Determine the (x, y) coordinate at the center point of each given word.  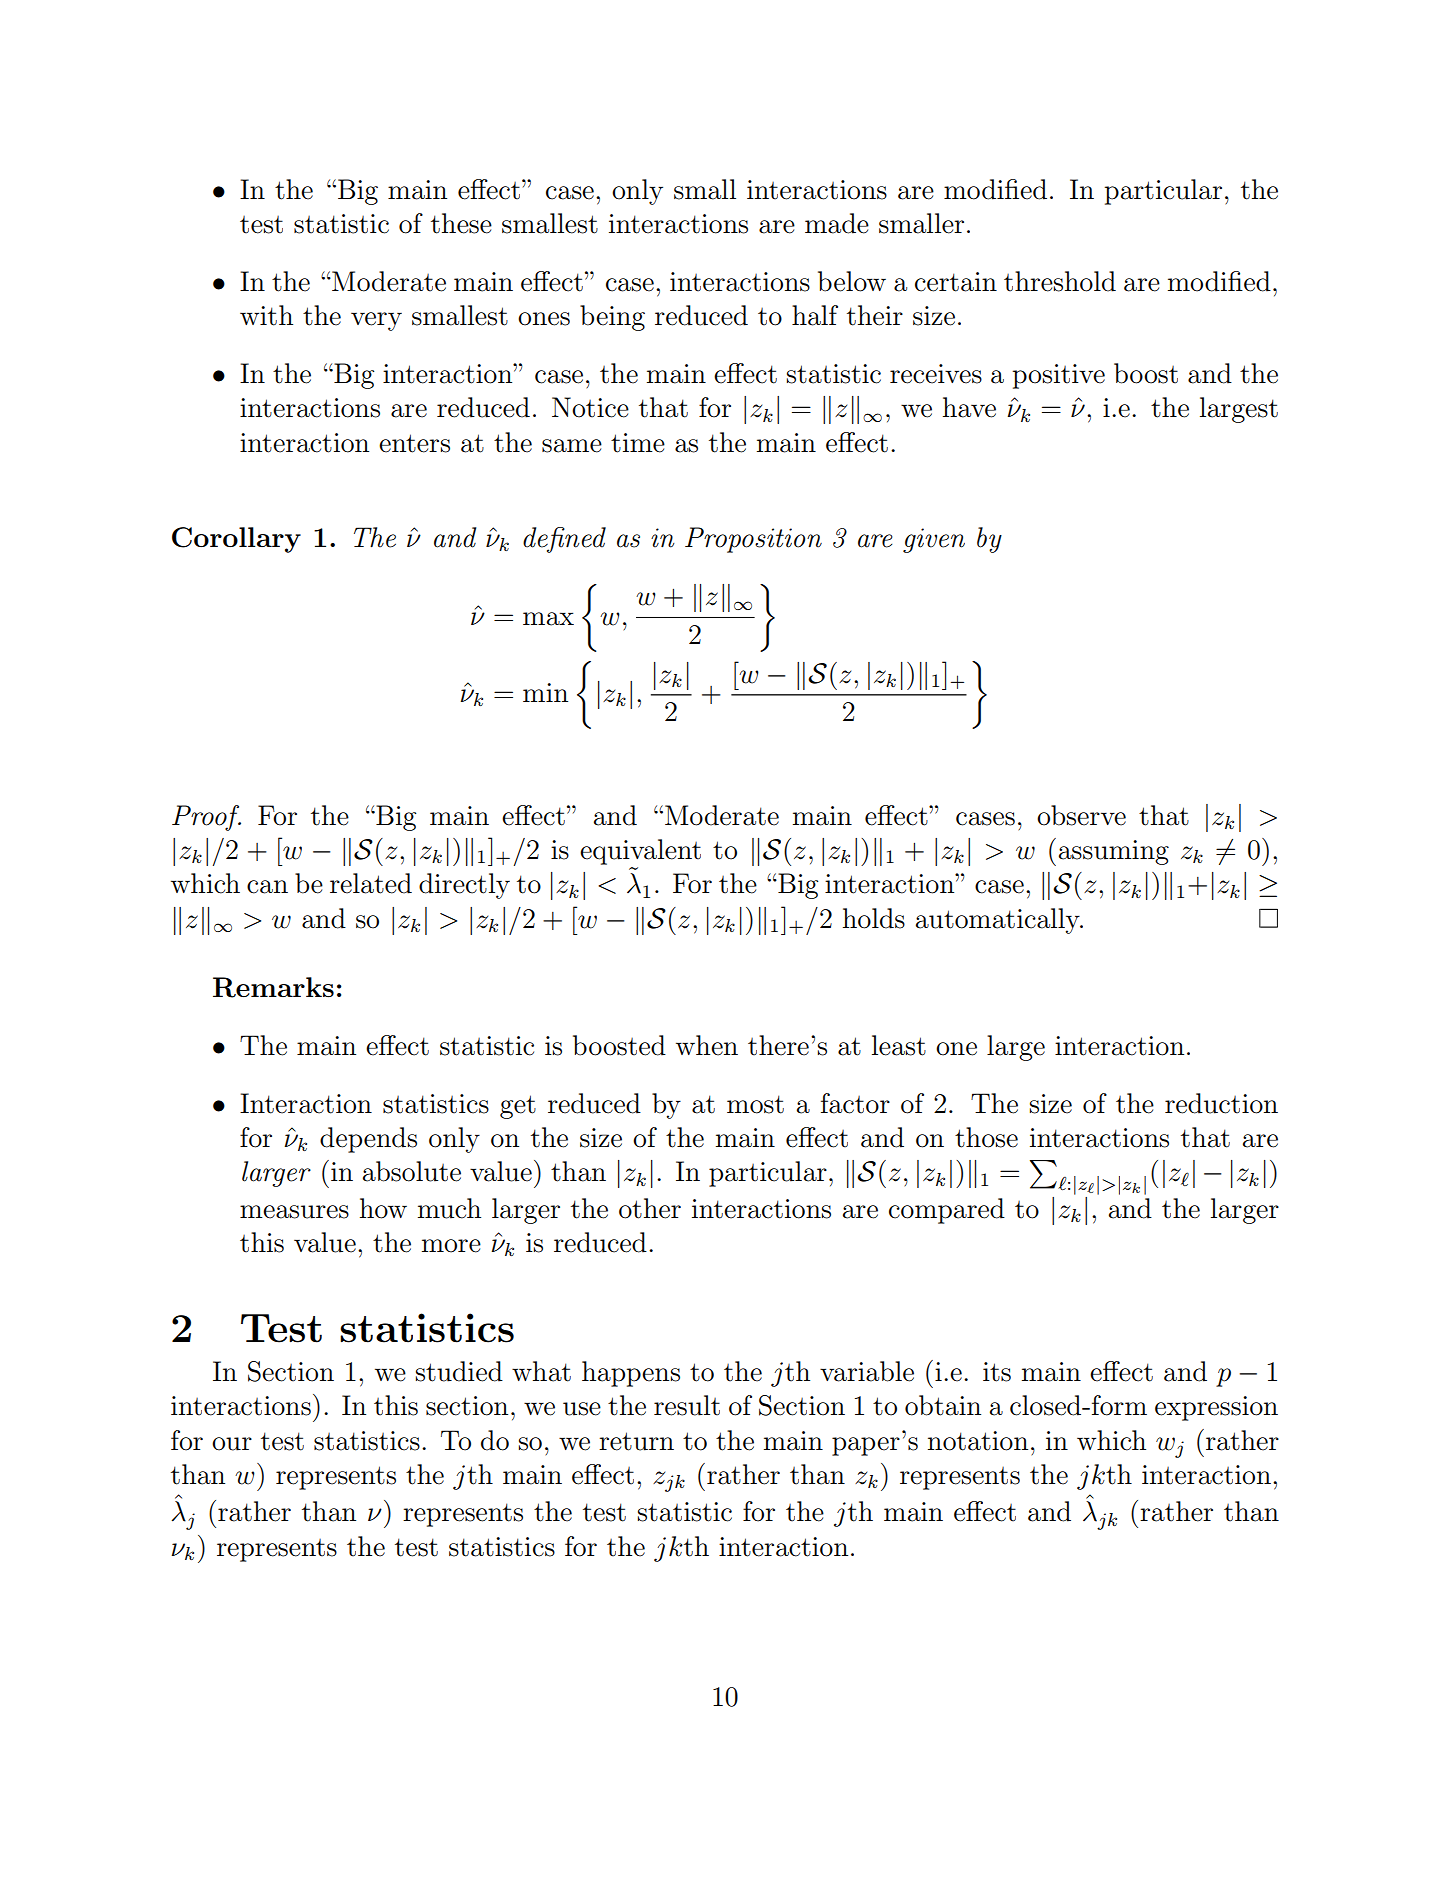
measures (294, 1212)
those (986, 1137)
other (650, 1208)
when (707, 1045)
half (815, 315)
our (232, 1444)
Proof (206, 818)
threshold (1060, 281)
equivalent (640, 852)
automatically (999, 921)
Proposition (753, 540)
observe (1081, 815)
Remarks (273, 987)
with (266, 315)
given (934, 540)
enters (414, 443)
